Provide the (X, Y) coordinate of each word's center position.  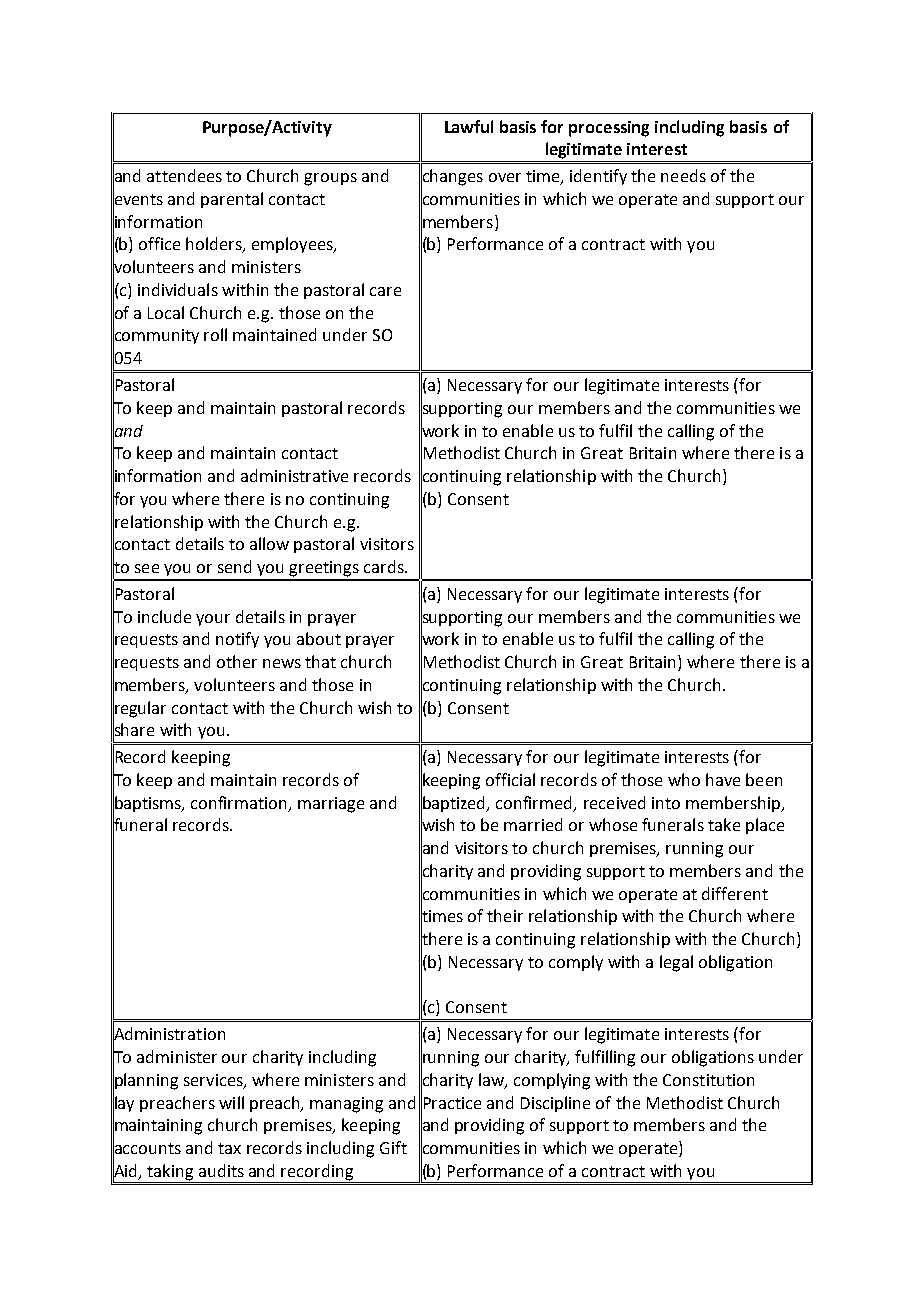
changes (452, 177)
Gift (393, 1147)
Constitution (708, 1080)
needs (683, 175)
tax (229, 1148)
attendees (184, 175)
